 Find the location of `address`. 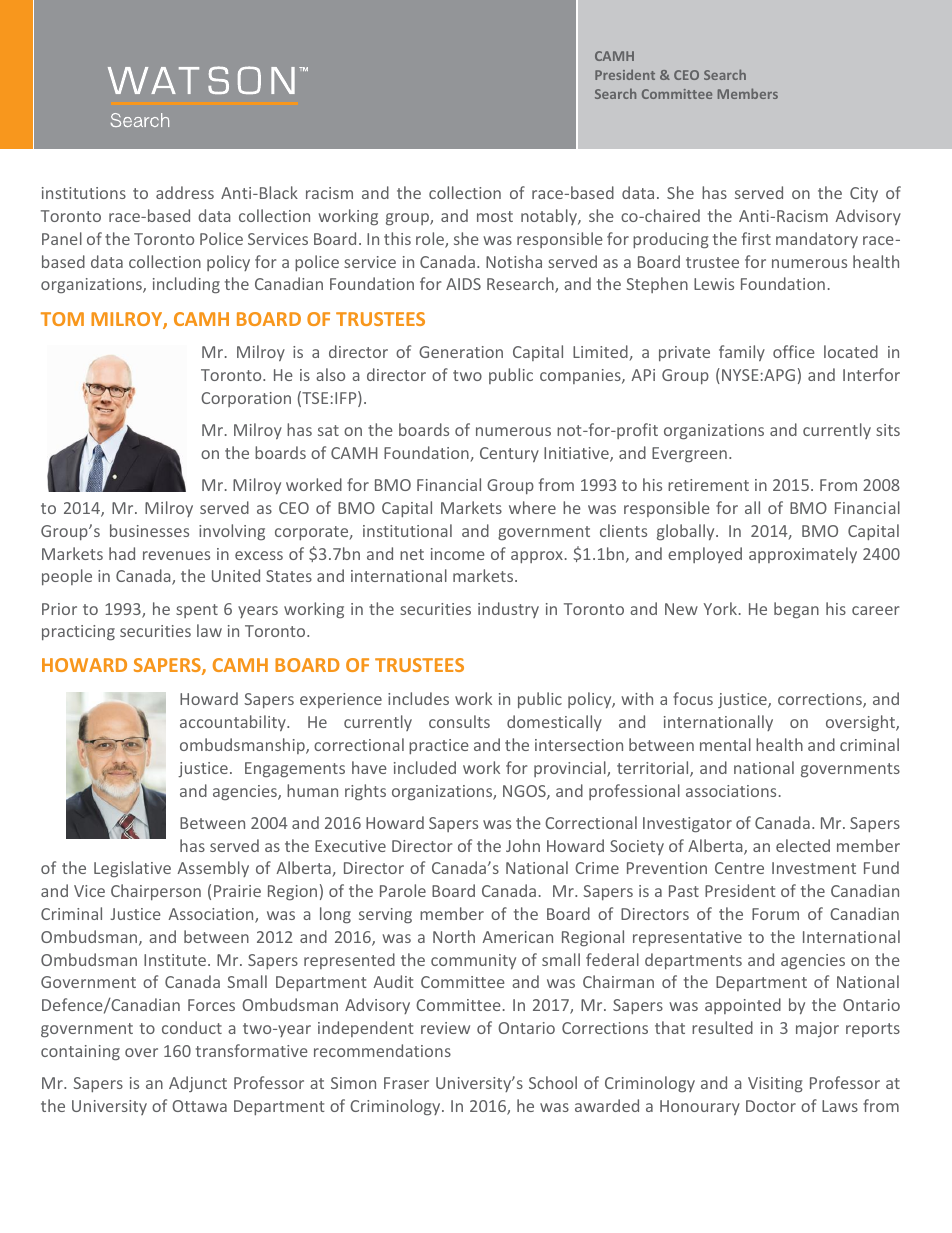

address is located at coordinates (185, 192).
